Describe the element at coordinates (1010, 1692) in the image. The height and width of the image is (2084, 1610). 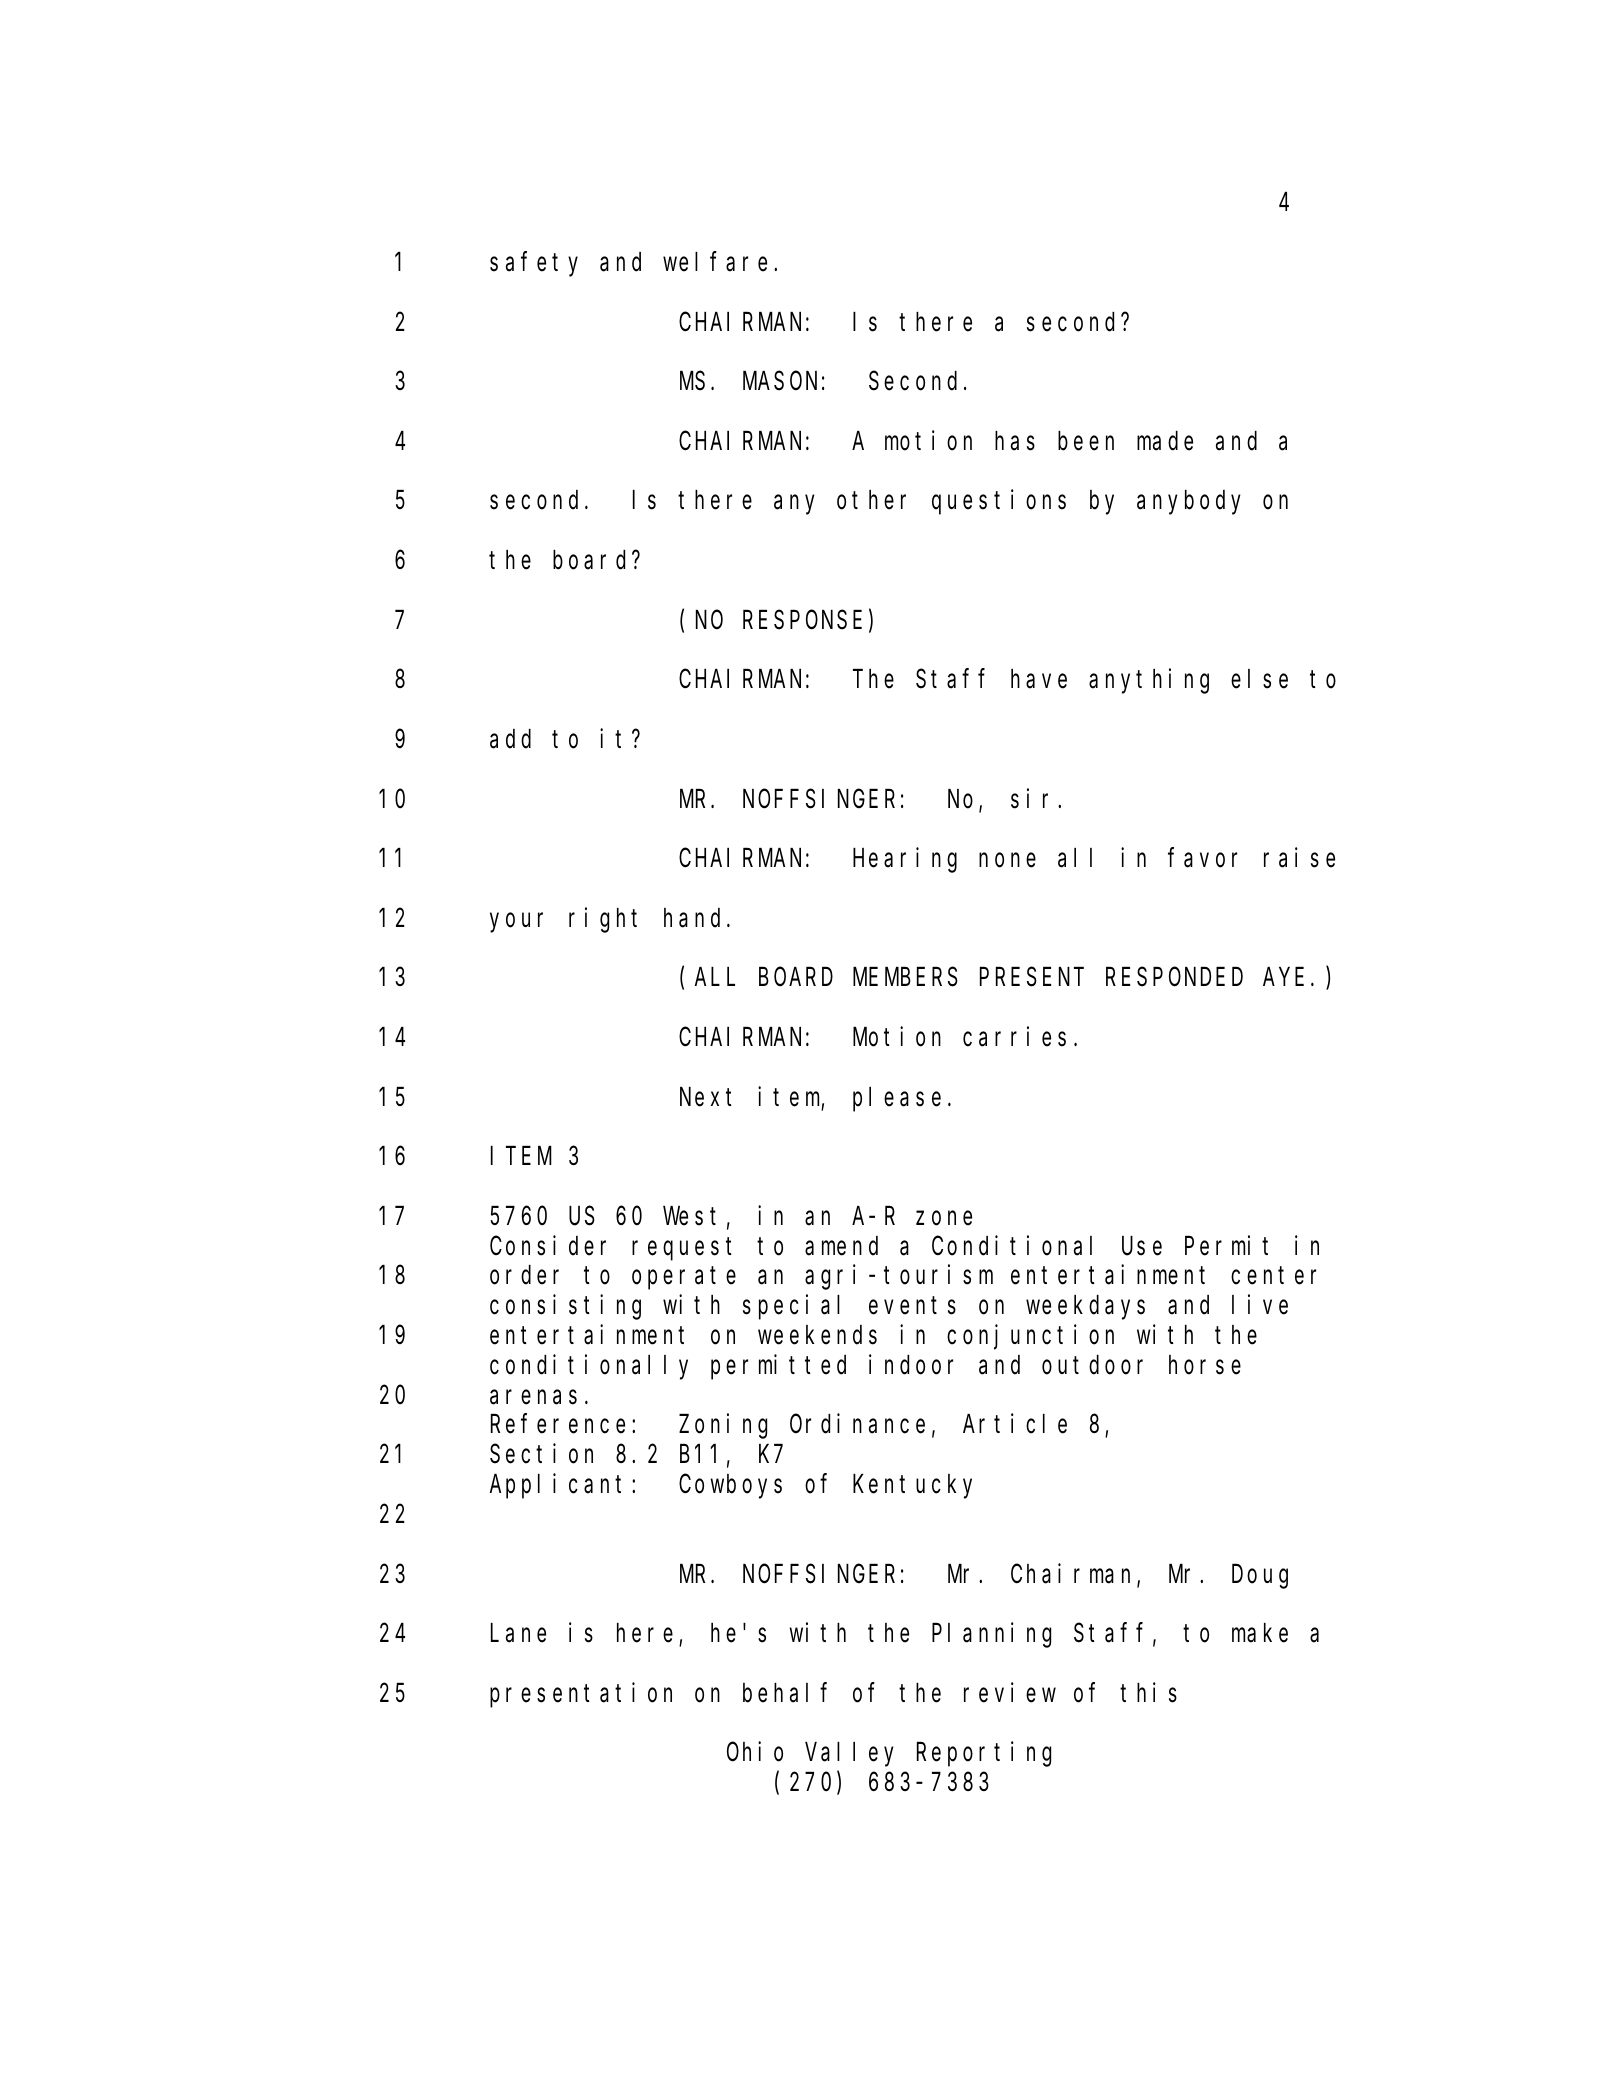
I see `review` at that location.
